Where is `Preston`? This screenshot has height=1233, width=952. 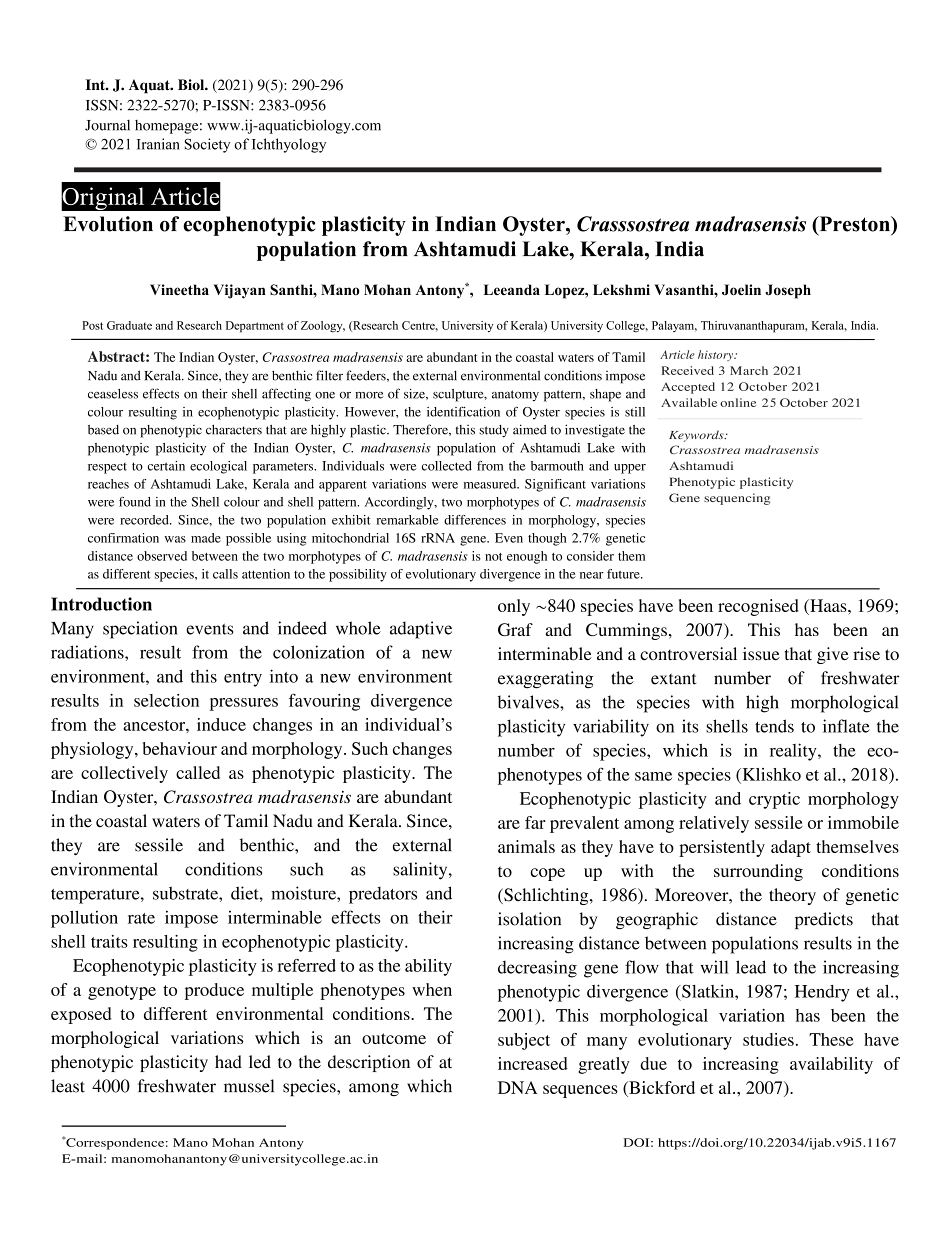
Preston is located at coordinates (854, 225).
